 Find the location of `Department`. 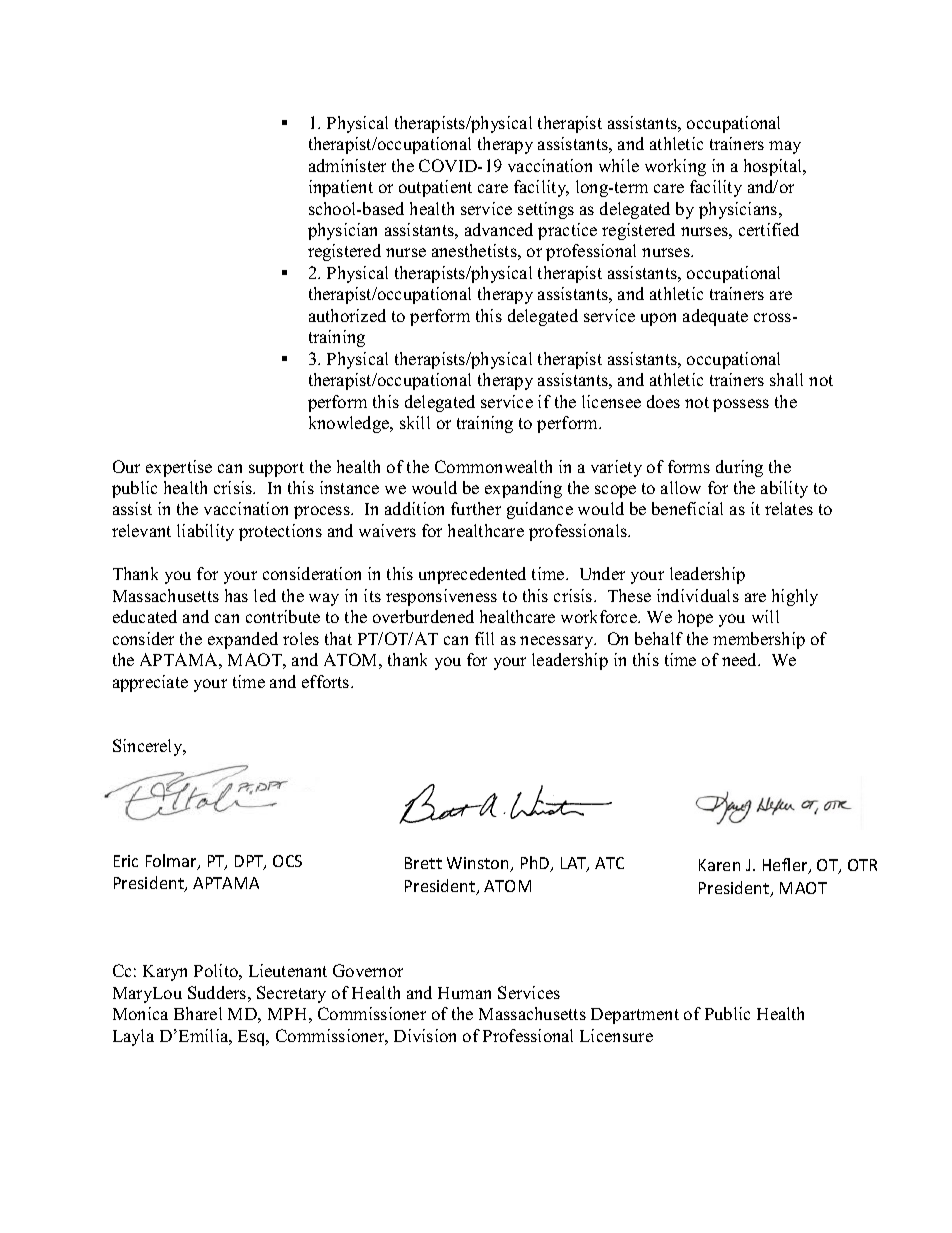

Department is located at coordinates (635, 1016).
